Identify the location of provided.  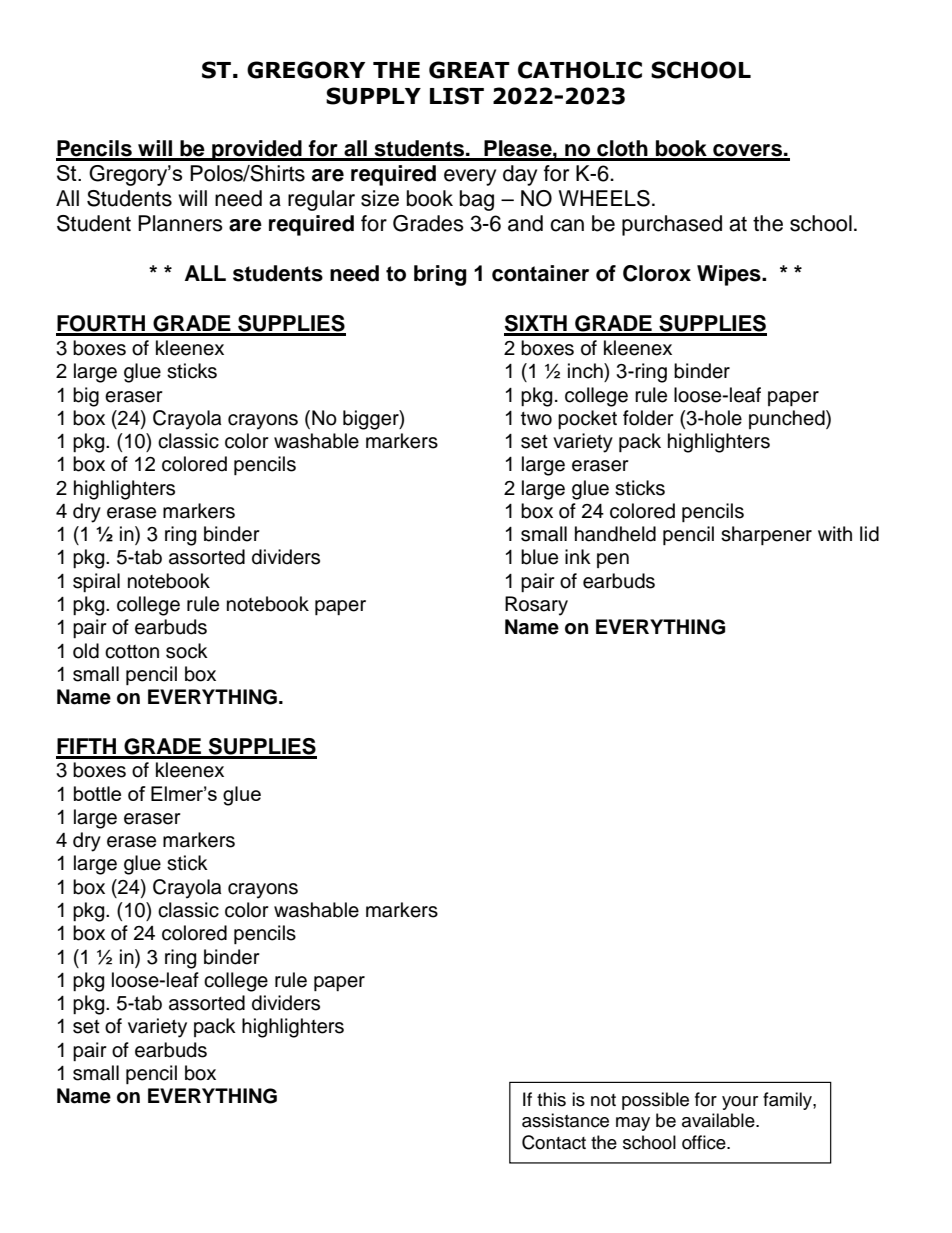
(257, 150).
